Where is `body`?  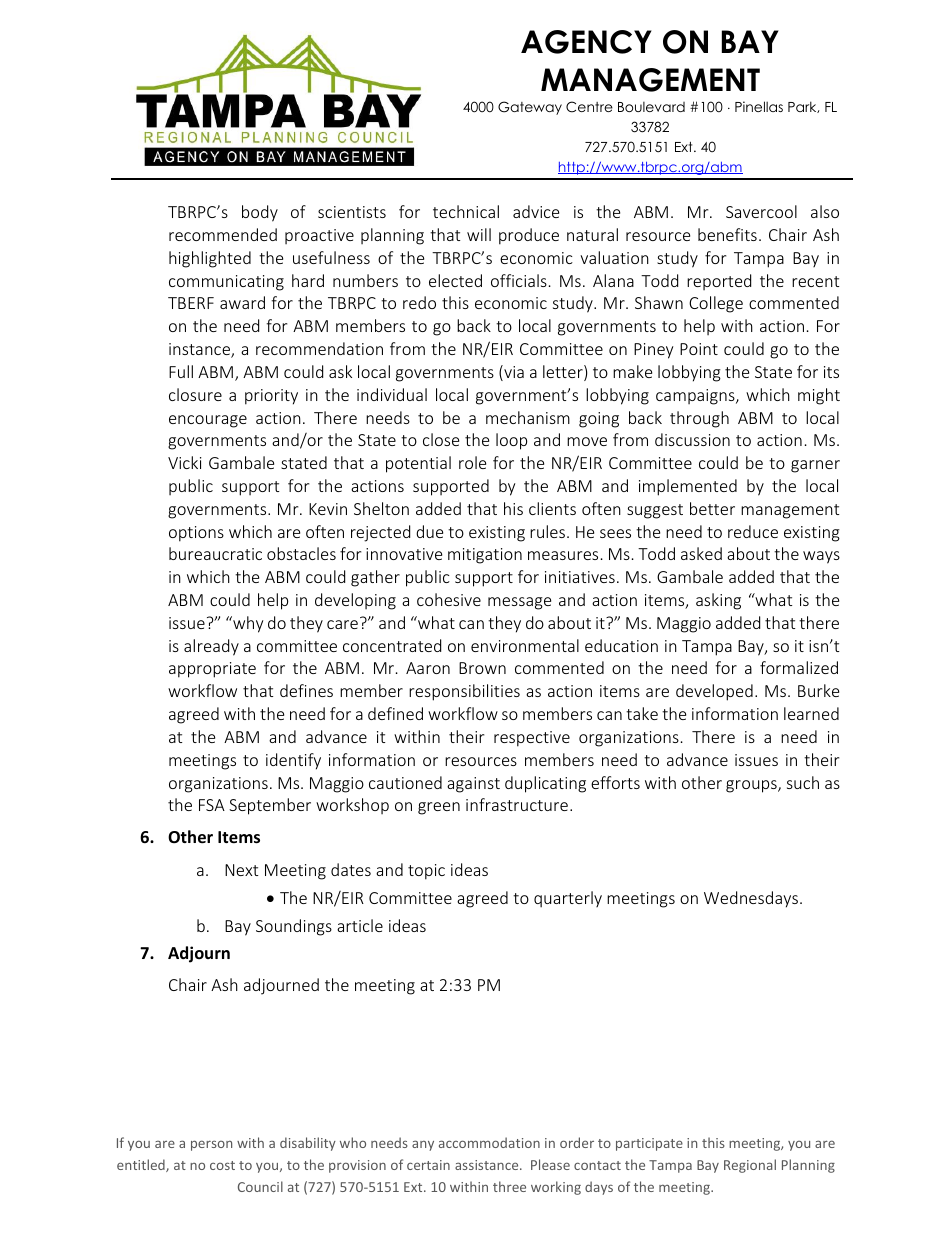 body is located at coordinates (260, 213).
